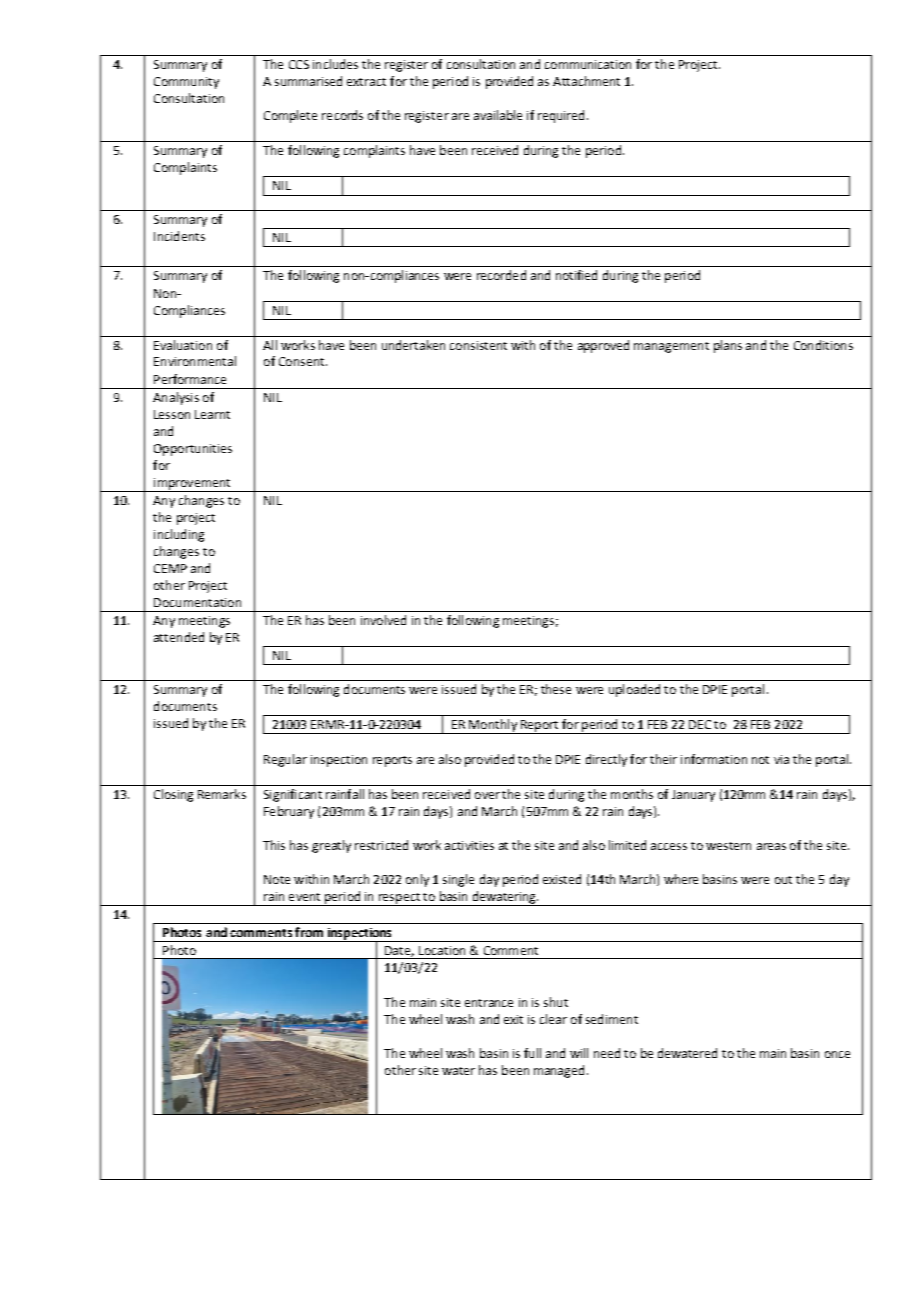 The width and height of the document is (924, 1308). Describe the element at coordinates (469, 845) in the document. I see `activities` at that location.
